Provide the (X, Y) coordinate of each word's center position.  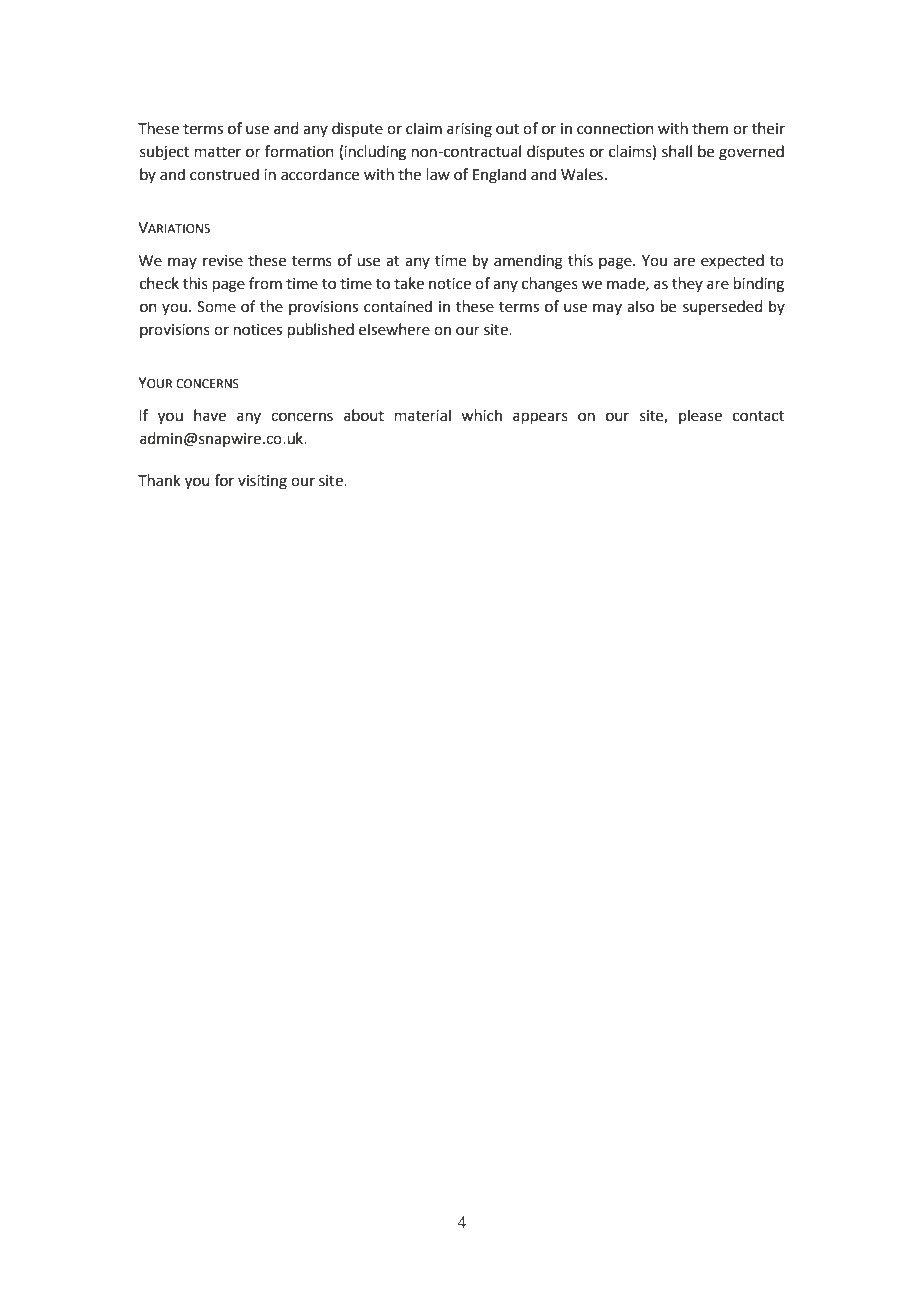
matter (218, 152)
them (710, 128)
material (423, 415)
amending (528, 262)
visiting (262, 482)
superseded (722, 307)
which (481, 415)
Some (216, 307)
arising (469, 130)
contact (758, 416)
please (700, 416)
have (210, 415)
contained (398, 306)
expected (732, 262)
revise (223, 261)
